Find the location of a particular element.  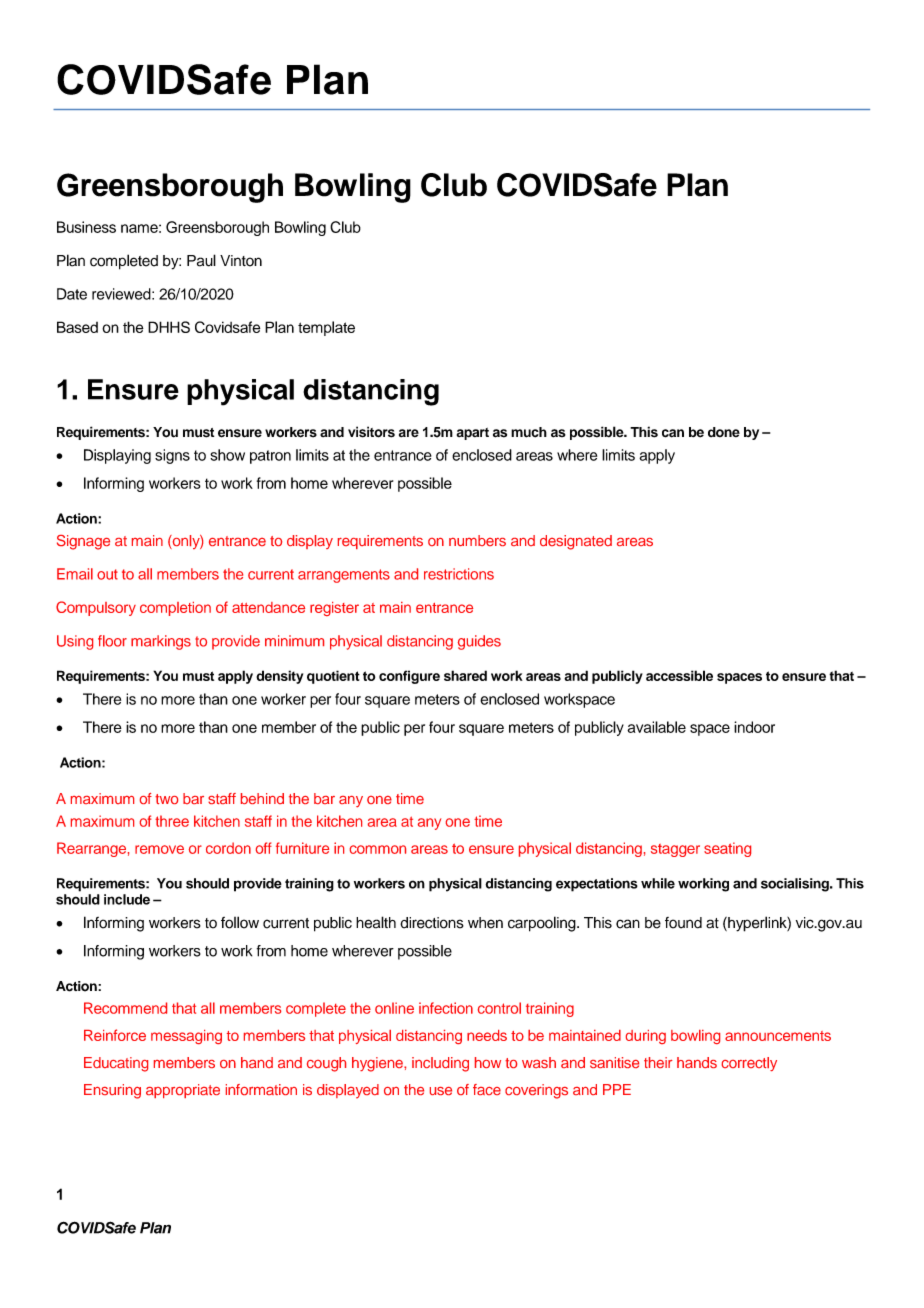

including is located at coordinates (440, 1064).
